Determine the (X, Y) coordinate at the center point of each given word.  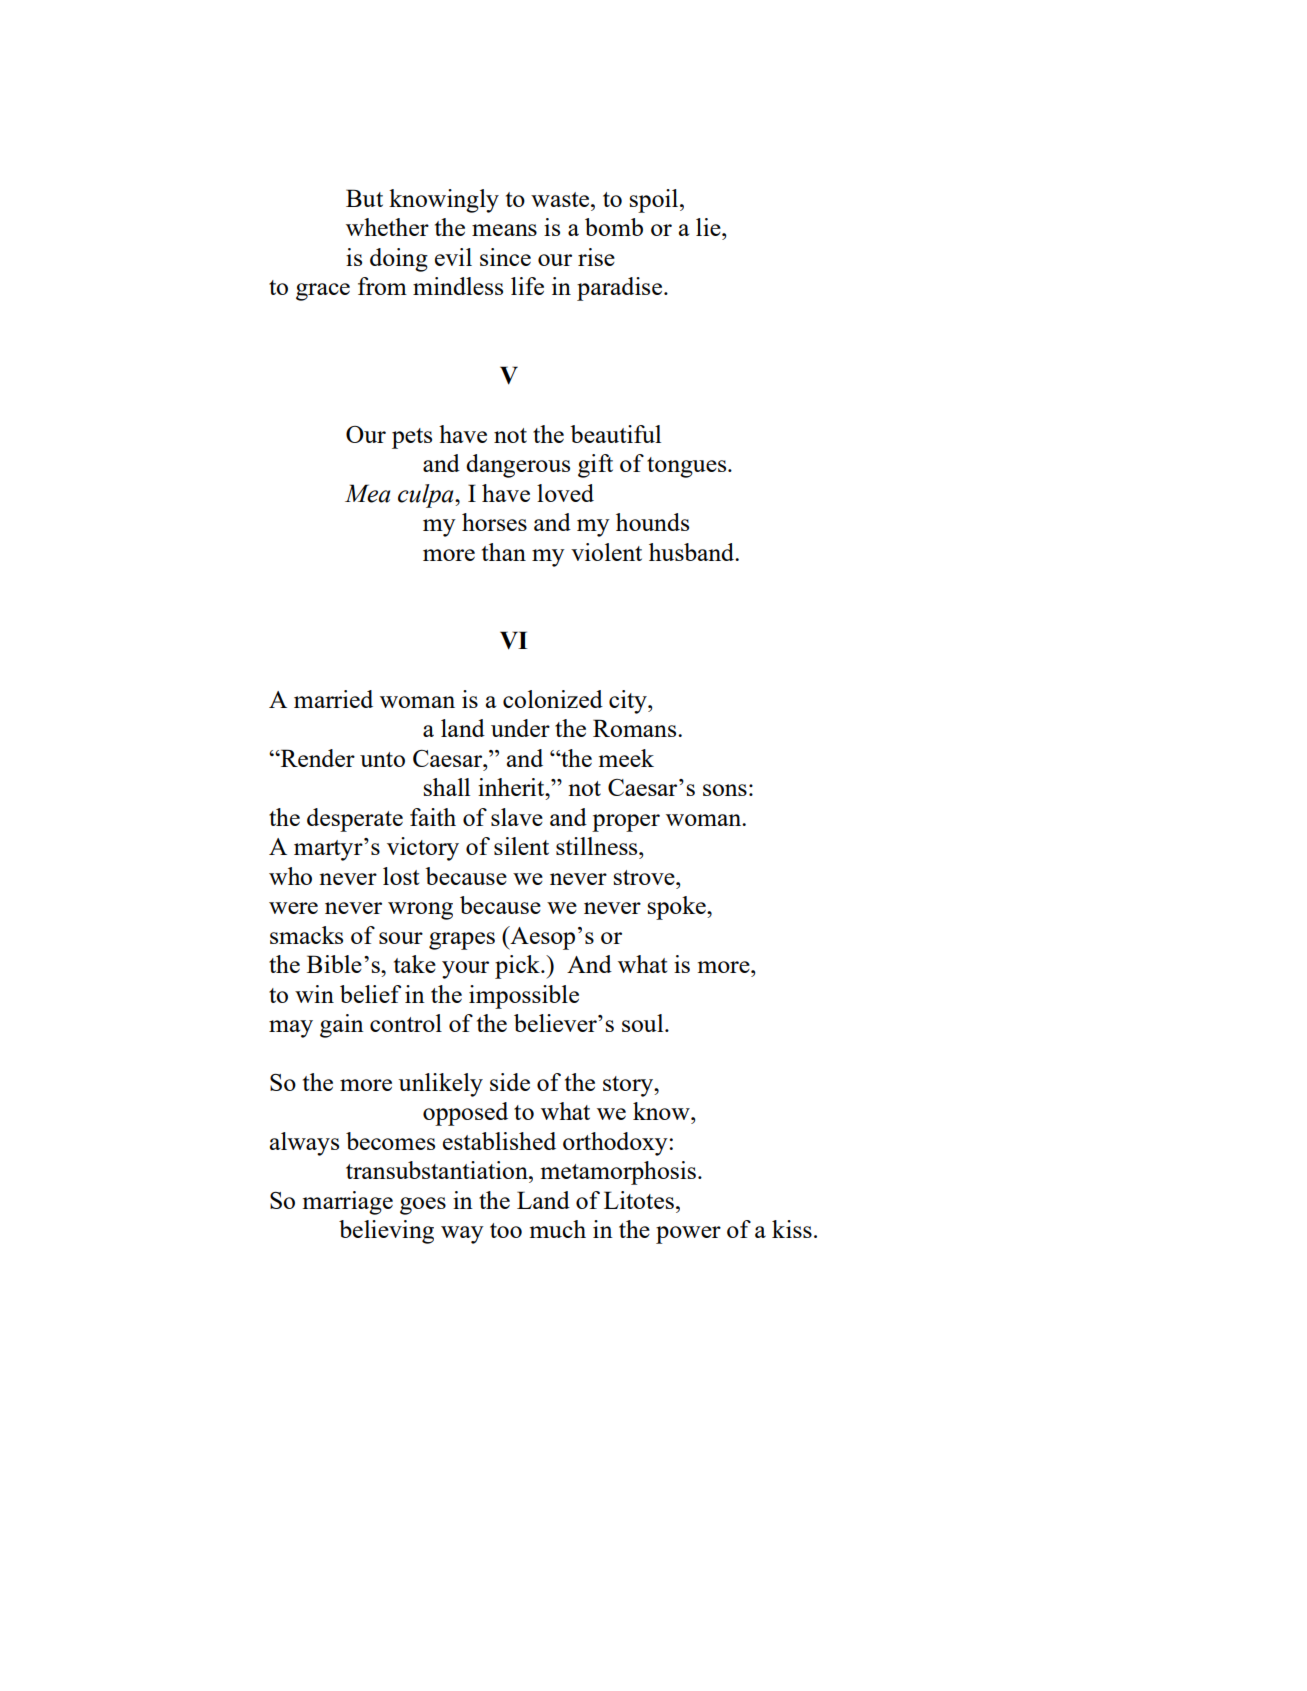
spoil (655, 201)
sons (725, 790)
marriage (348, 1203)
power (688, 1235)
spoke (678, 908)
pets (412, 438)
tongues (688, 467)
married (333, 699)
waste (561, 199)
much (558, 1229)
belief (370, 994)
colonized (553, 699)
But (364, 198)
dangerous (518, 466)
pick (518, 967)
